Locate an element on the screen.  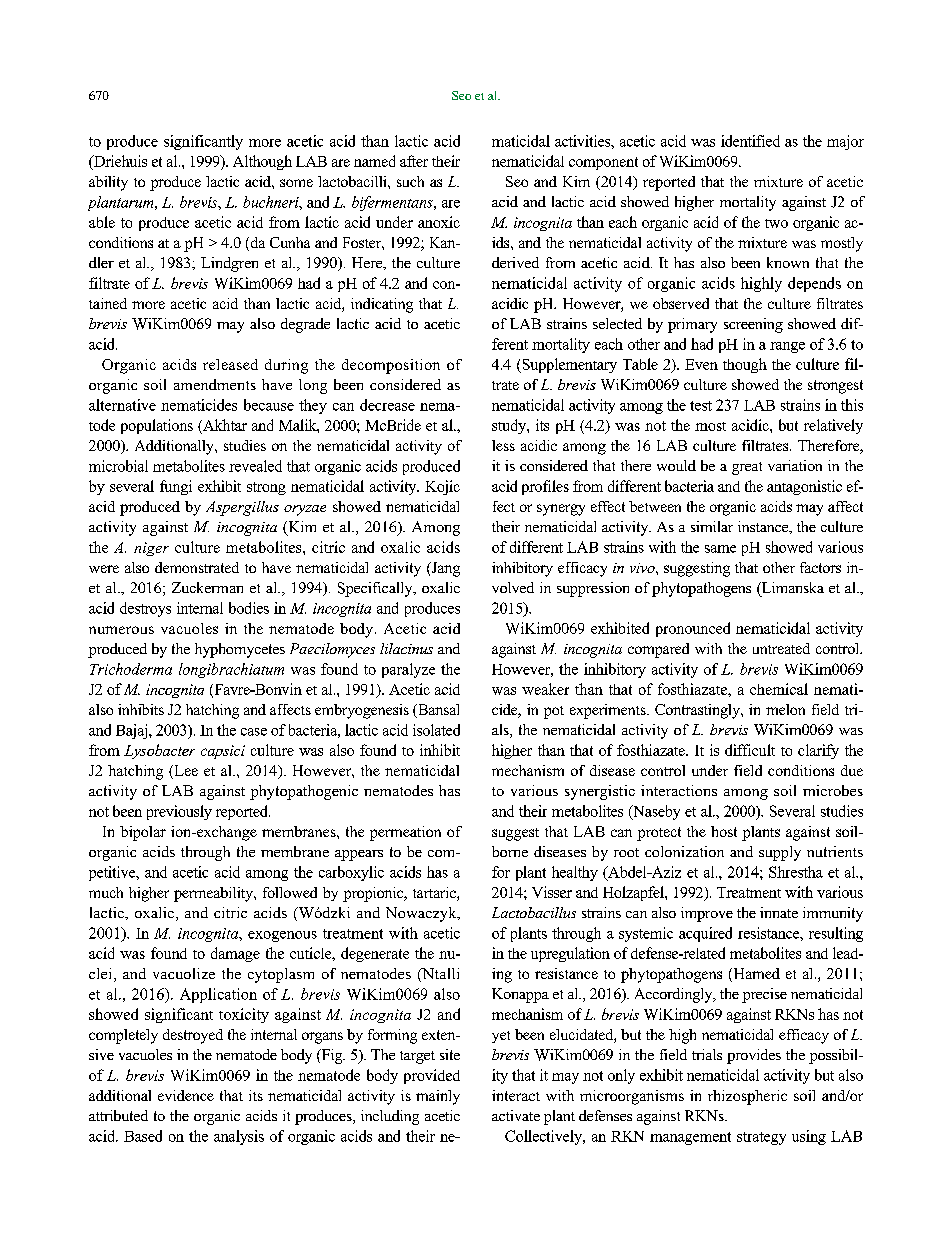
great is located at coordinates (747, 468).
